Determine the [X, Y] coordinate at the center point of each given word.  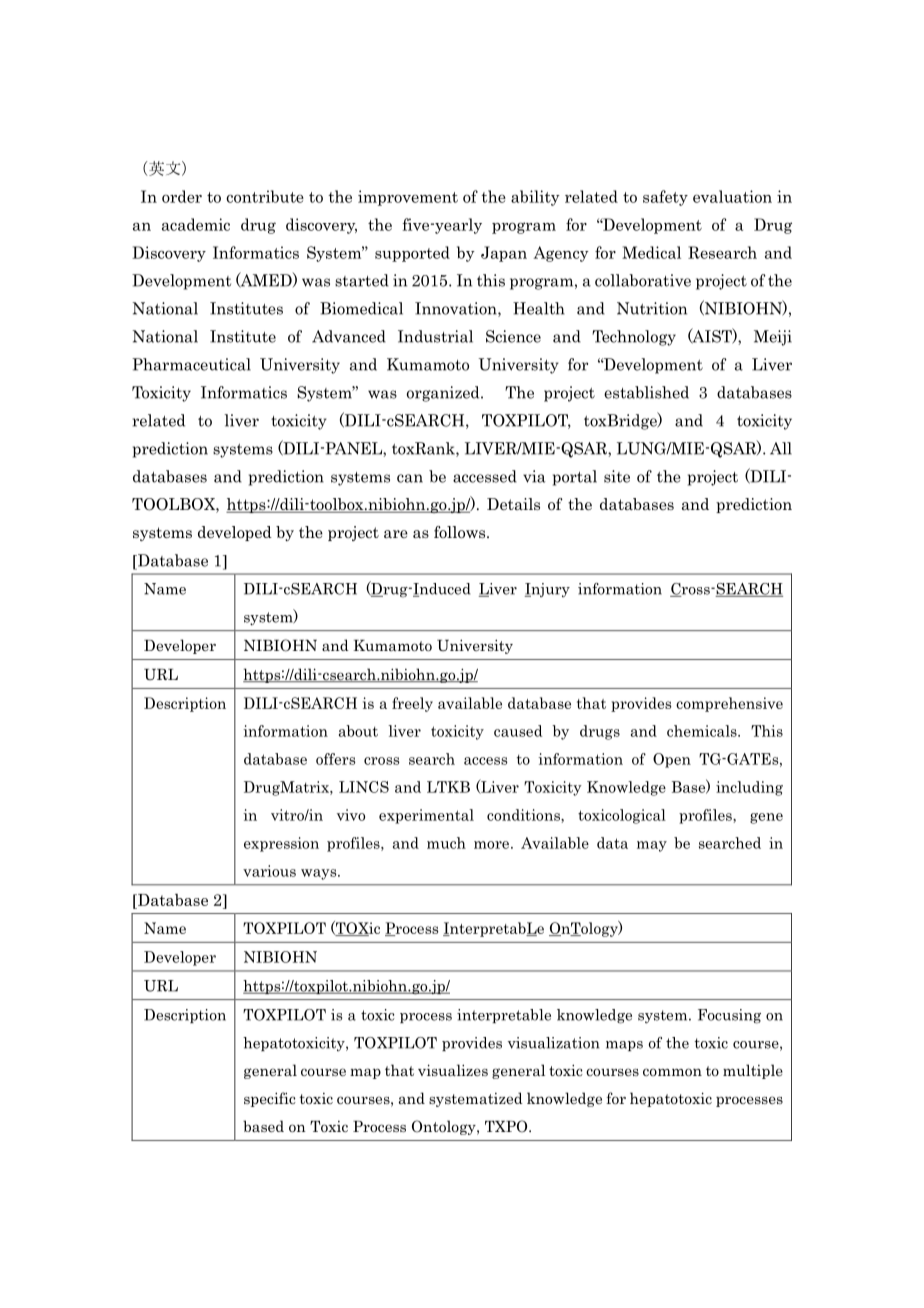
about [358, 731]
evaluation [732, 196]
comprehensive [729, 704]
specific [270, 1099]
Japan [504, 254]
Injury [547, 590]
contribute [265, 196]
